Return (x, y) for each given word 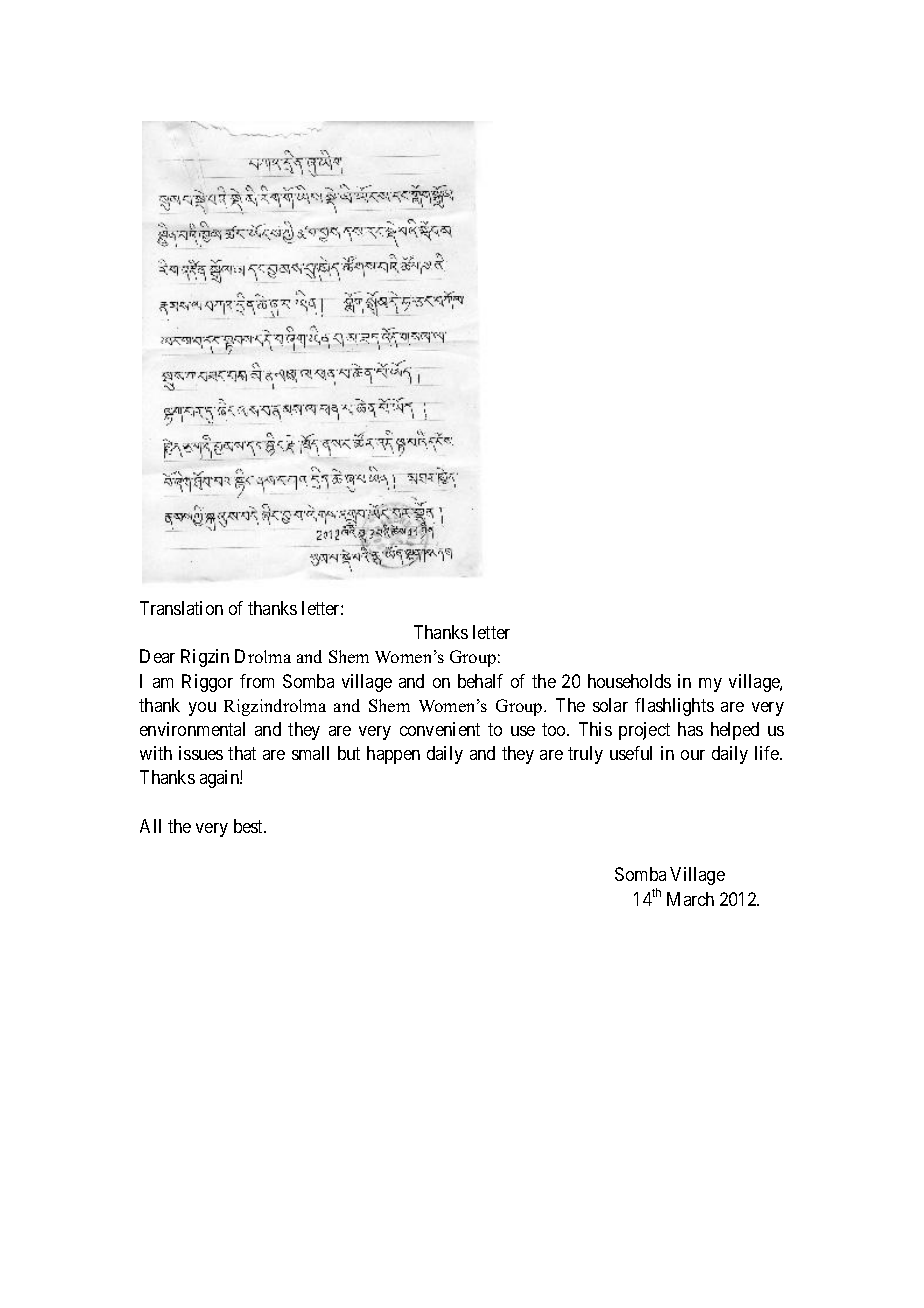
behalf (480, 681)
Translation (181, 608)
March (690, 899)
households (629, 681)
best (250, 826)
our (693, 755)
